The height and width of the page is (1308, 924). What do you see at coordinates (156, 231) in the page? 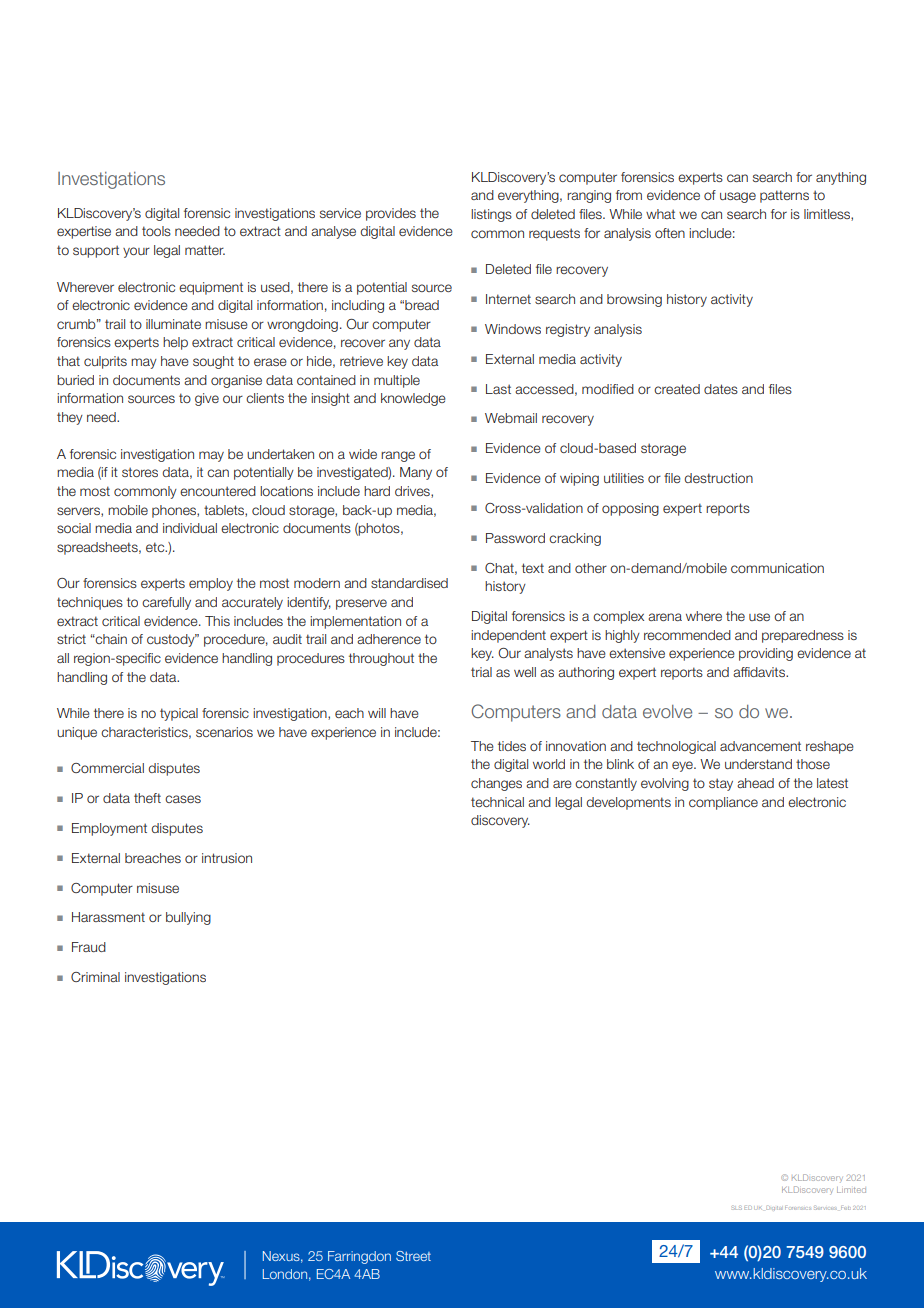
I see `tools` at bounding box center [156, 231].
